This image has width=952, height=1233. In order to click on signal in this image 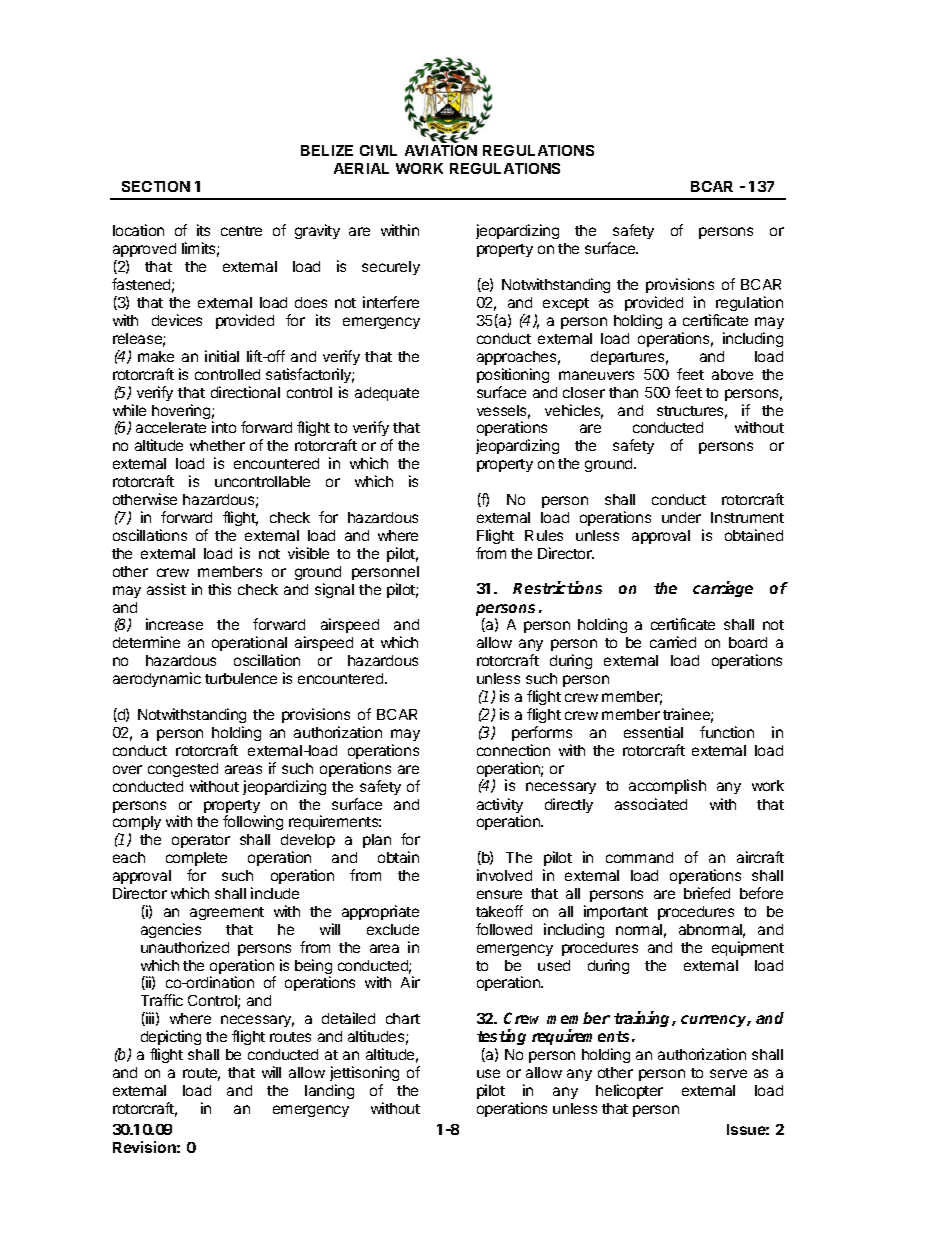, I will do `click(334, 590)`.
